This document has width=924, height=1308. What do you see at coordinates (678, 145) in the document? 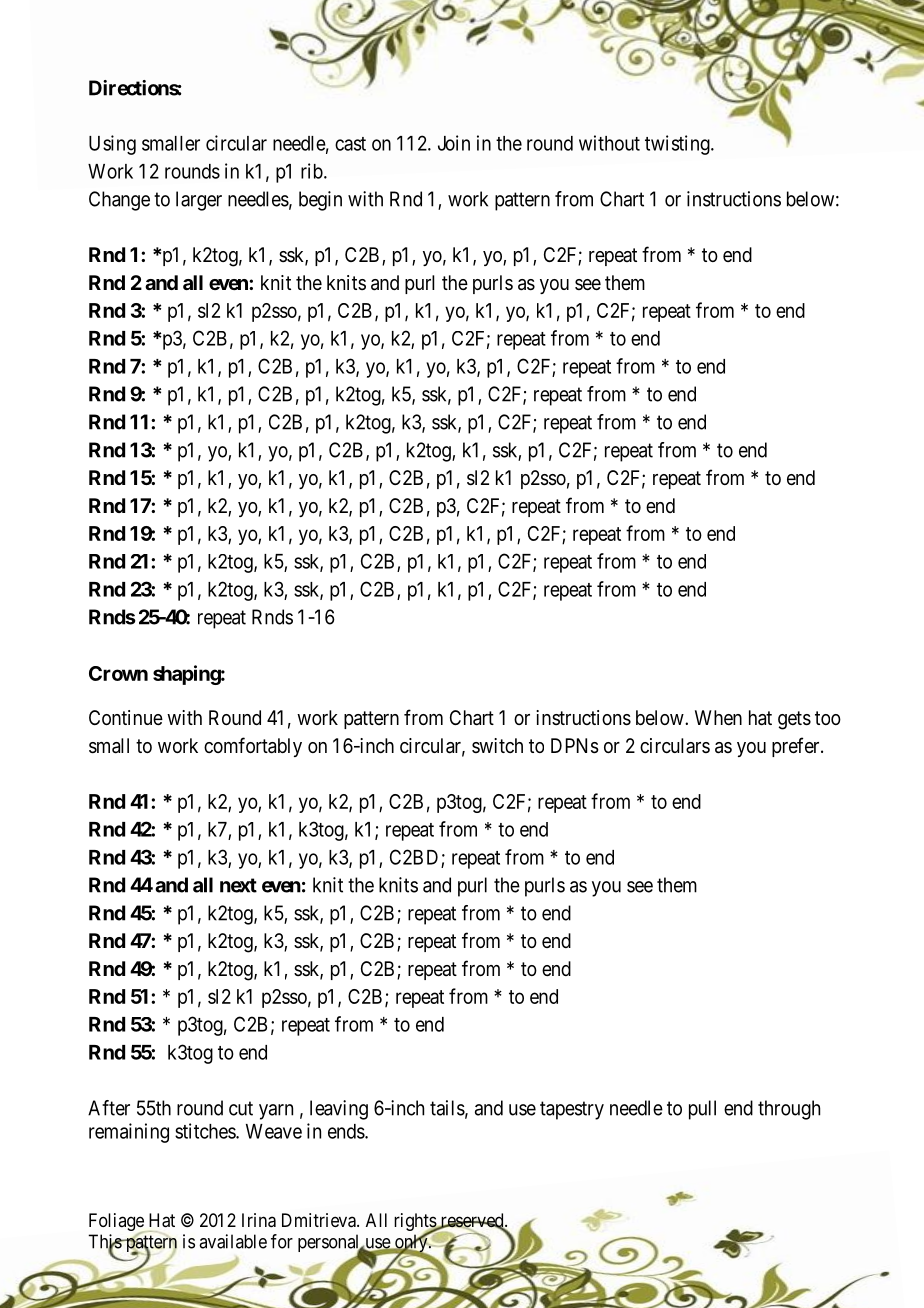
I see `twisting` at bounding box center [678, 145].
